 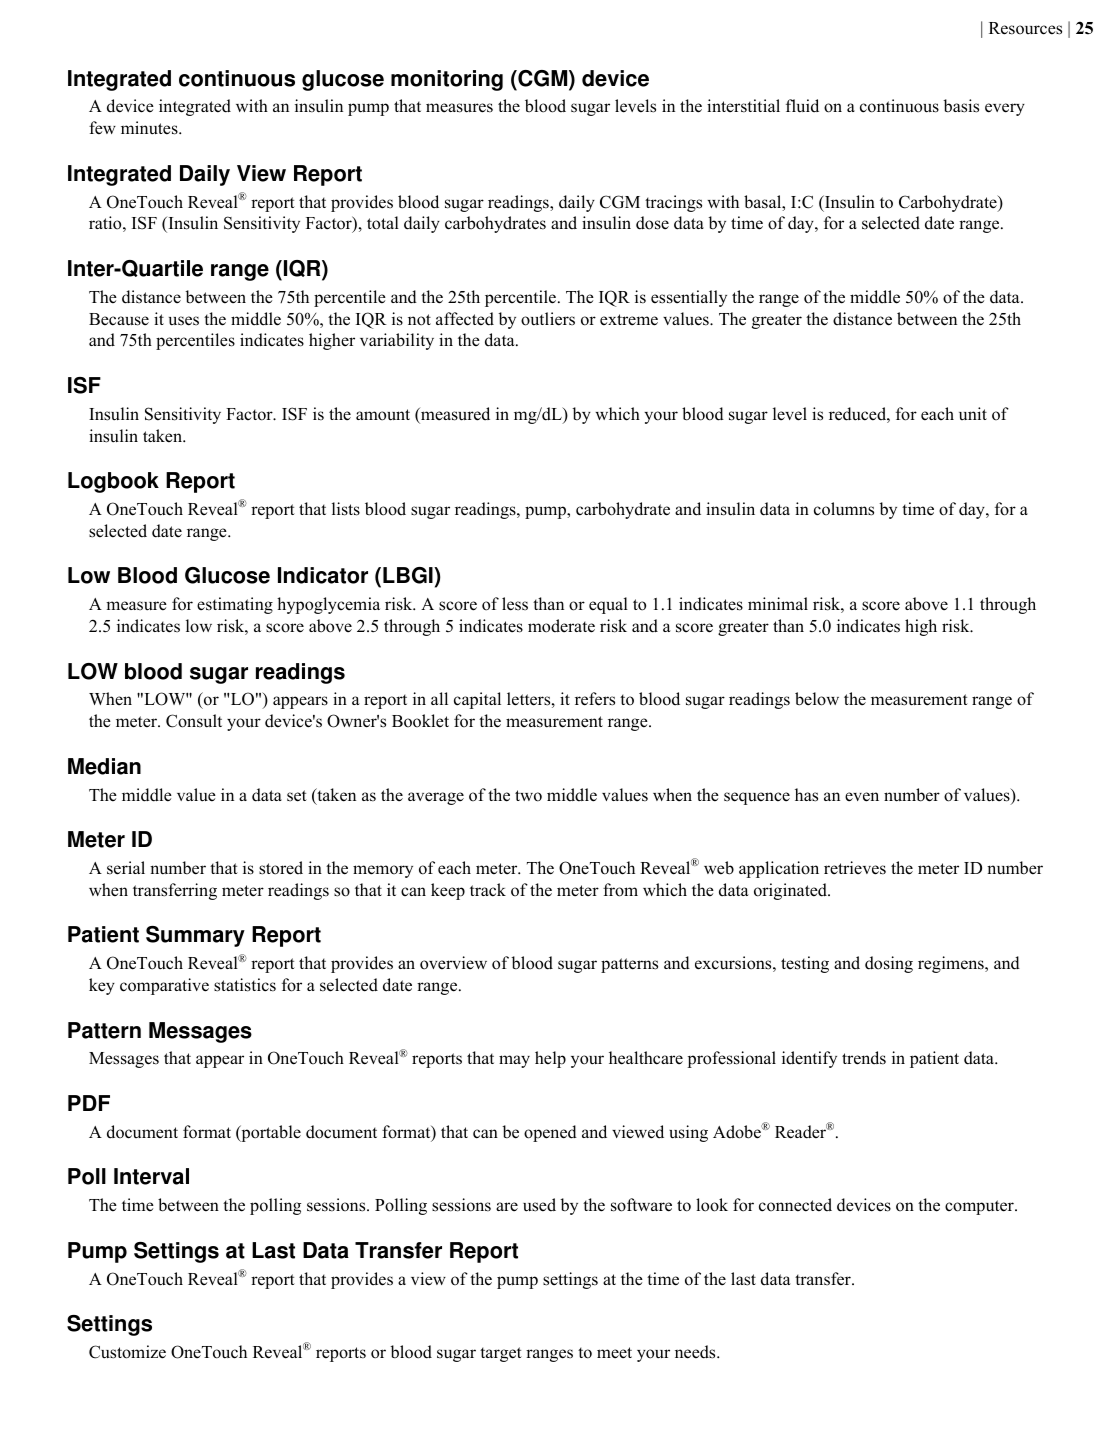 I want to click on monitoring, so click(x=447, y=80).
